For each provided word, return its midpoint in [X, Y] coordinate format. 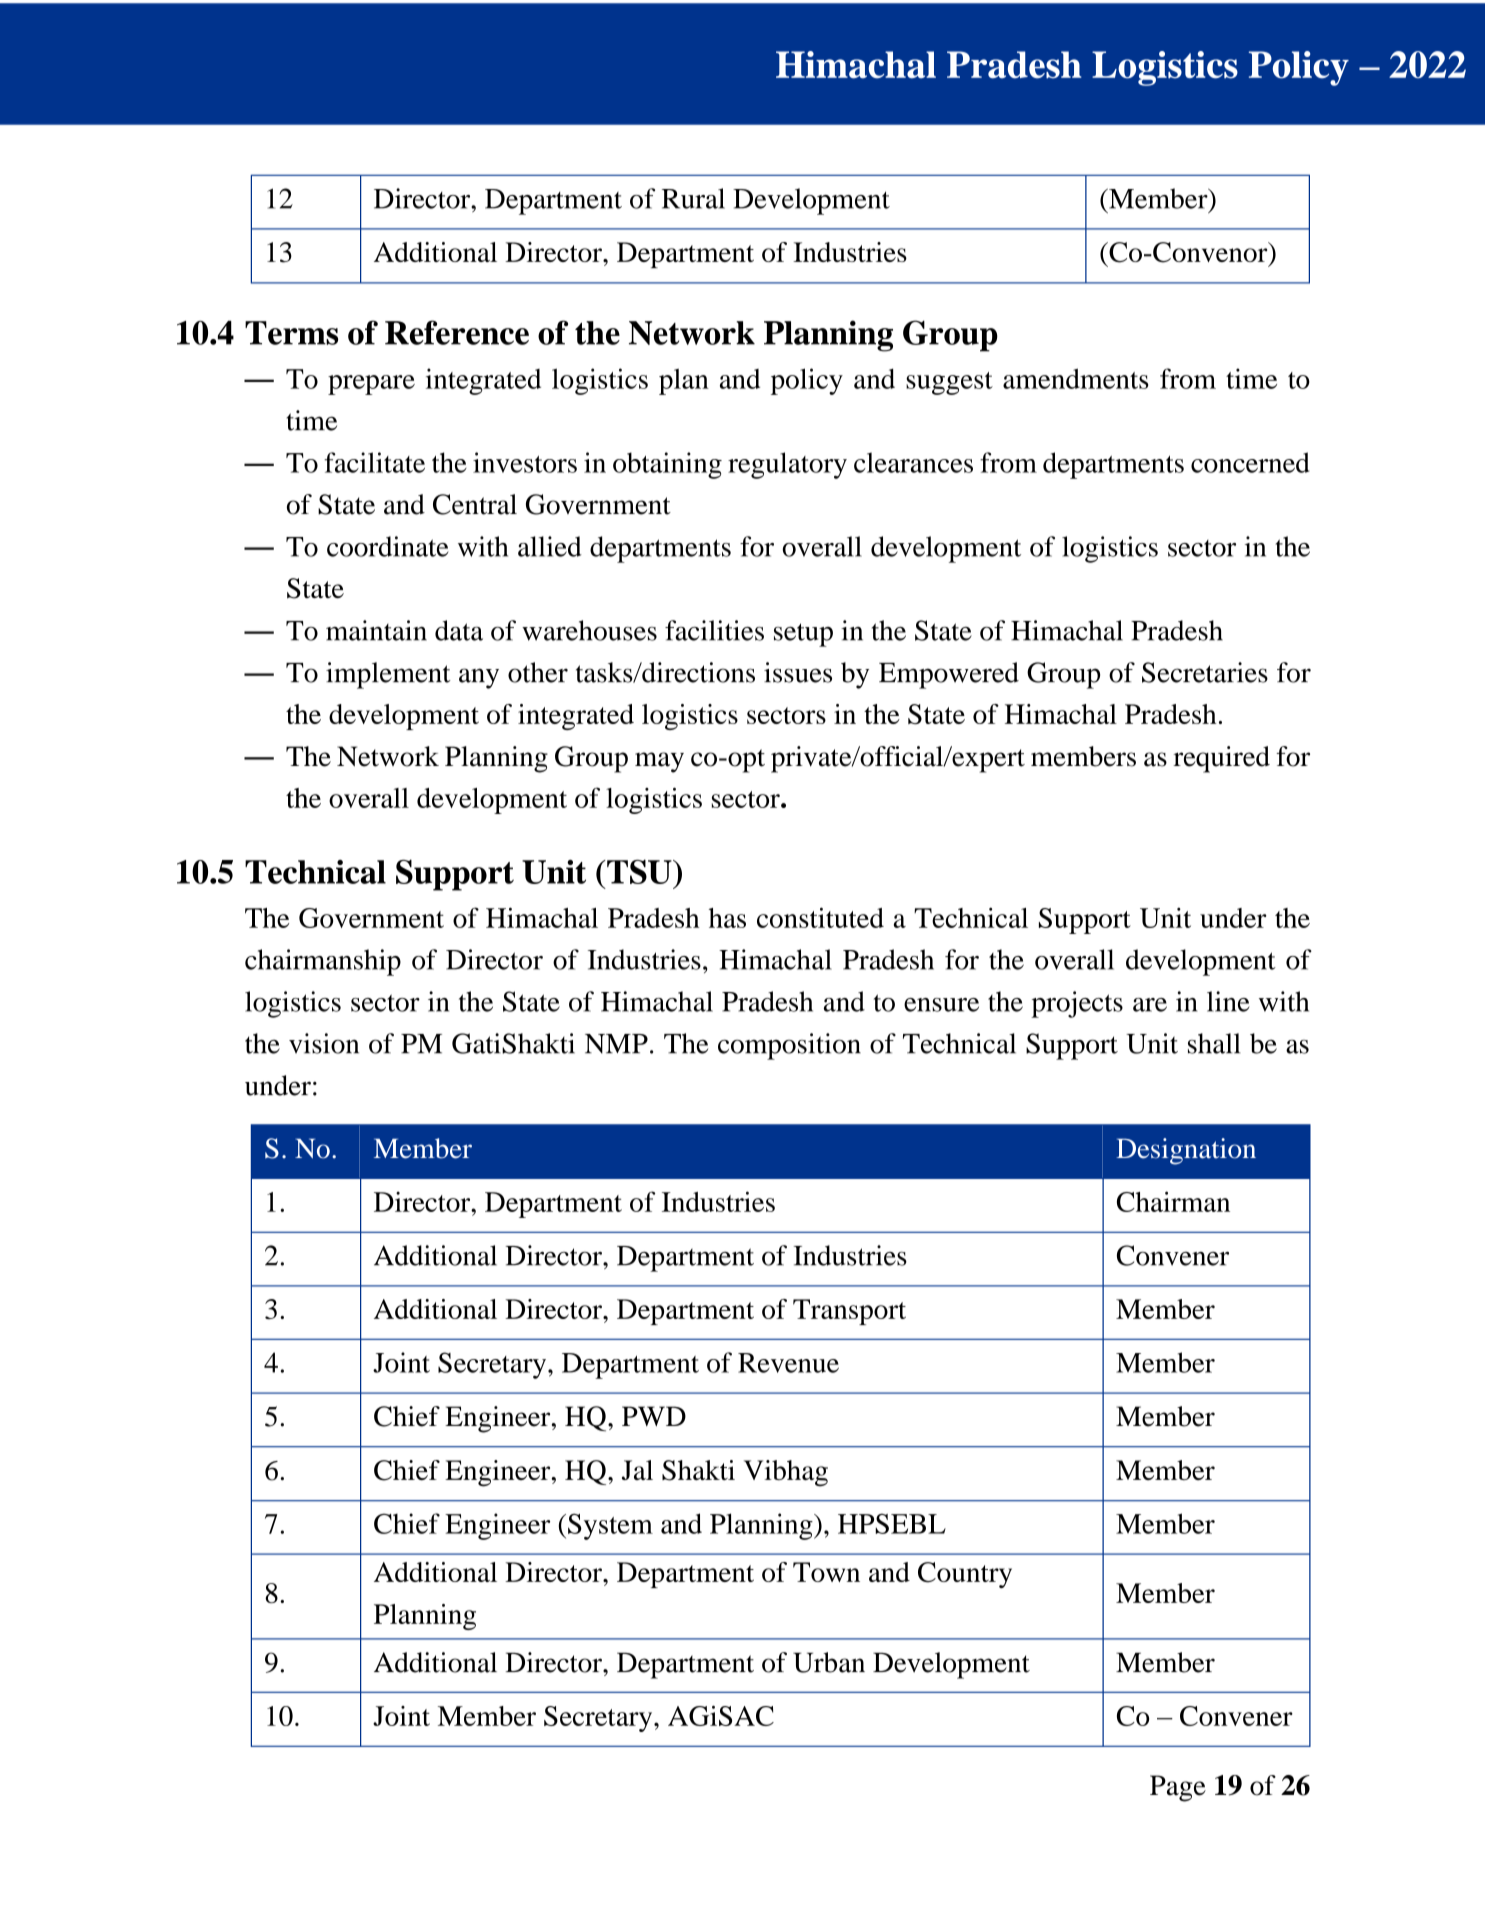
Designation [1186, 1151]
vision [324, 1043]
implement [388, 675]
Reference [457, 332]
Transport [849, 1312]
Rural [693, 198]
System [610, 1526]
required [1221, 759]
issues [798, 672]
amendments [1076, 378]
